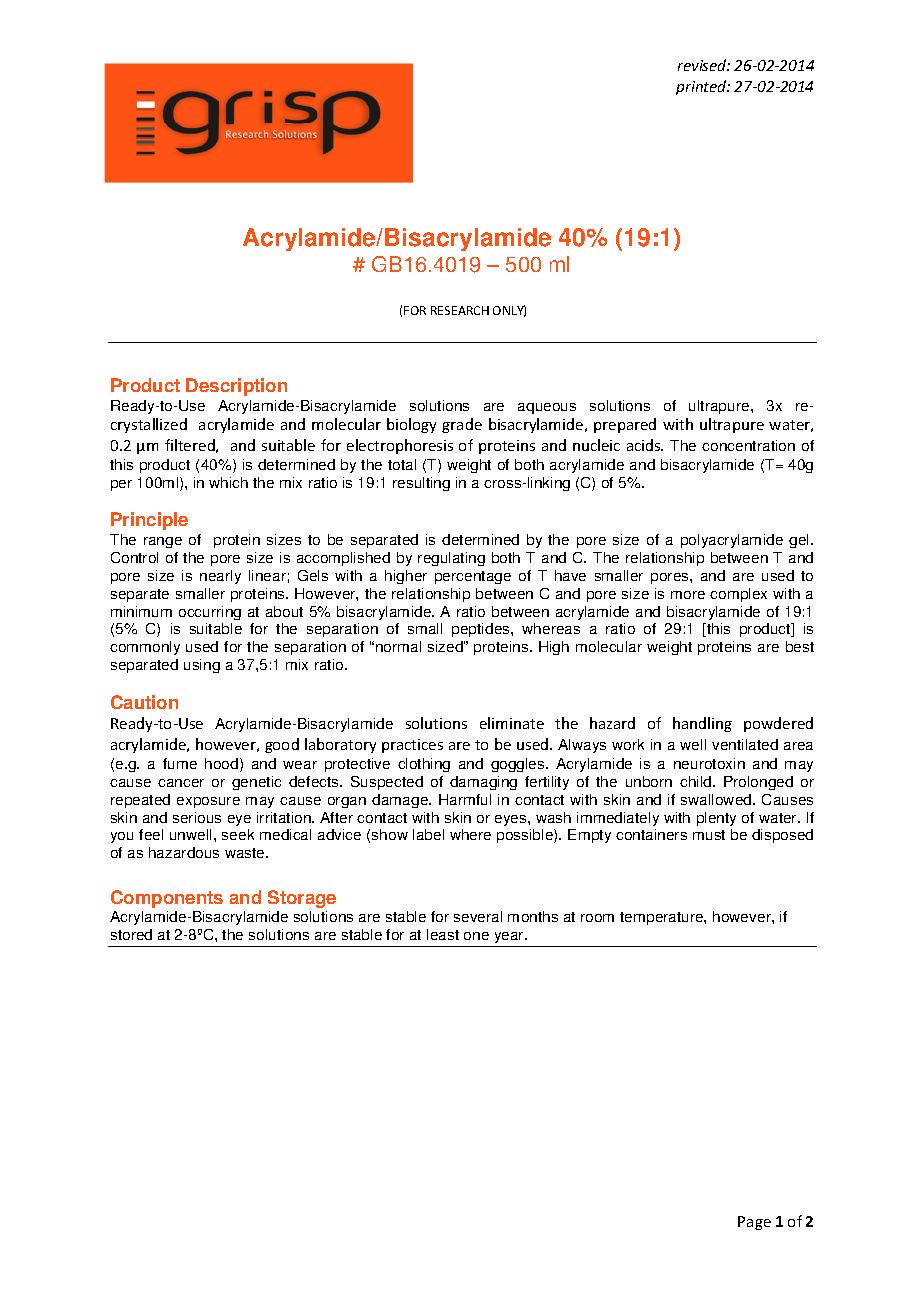  What do you see at coordinates (451, 559) in the document?
I see `regulating` at bounding box center [451, 559].
